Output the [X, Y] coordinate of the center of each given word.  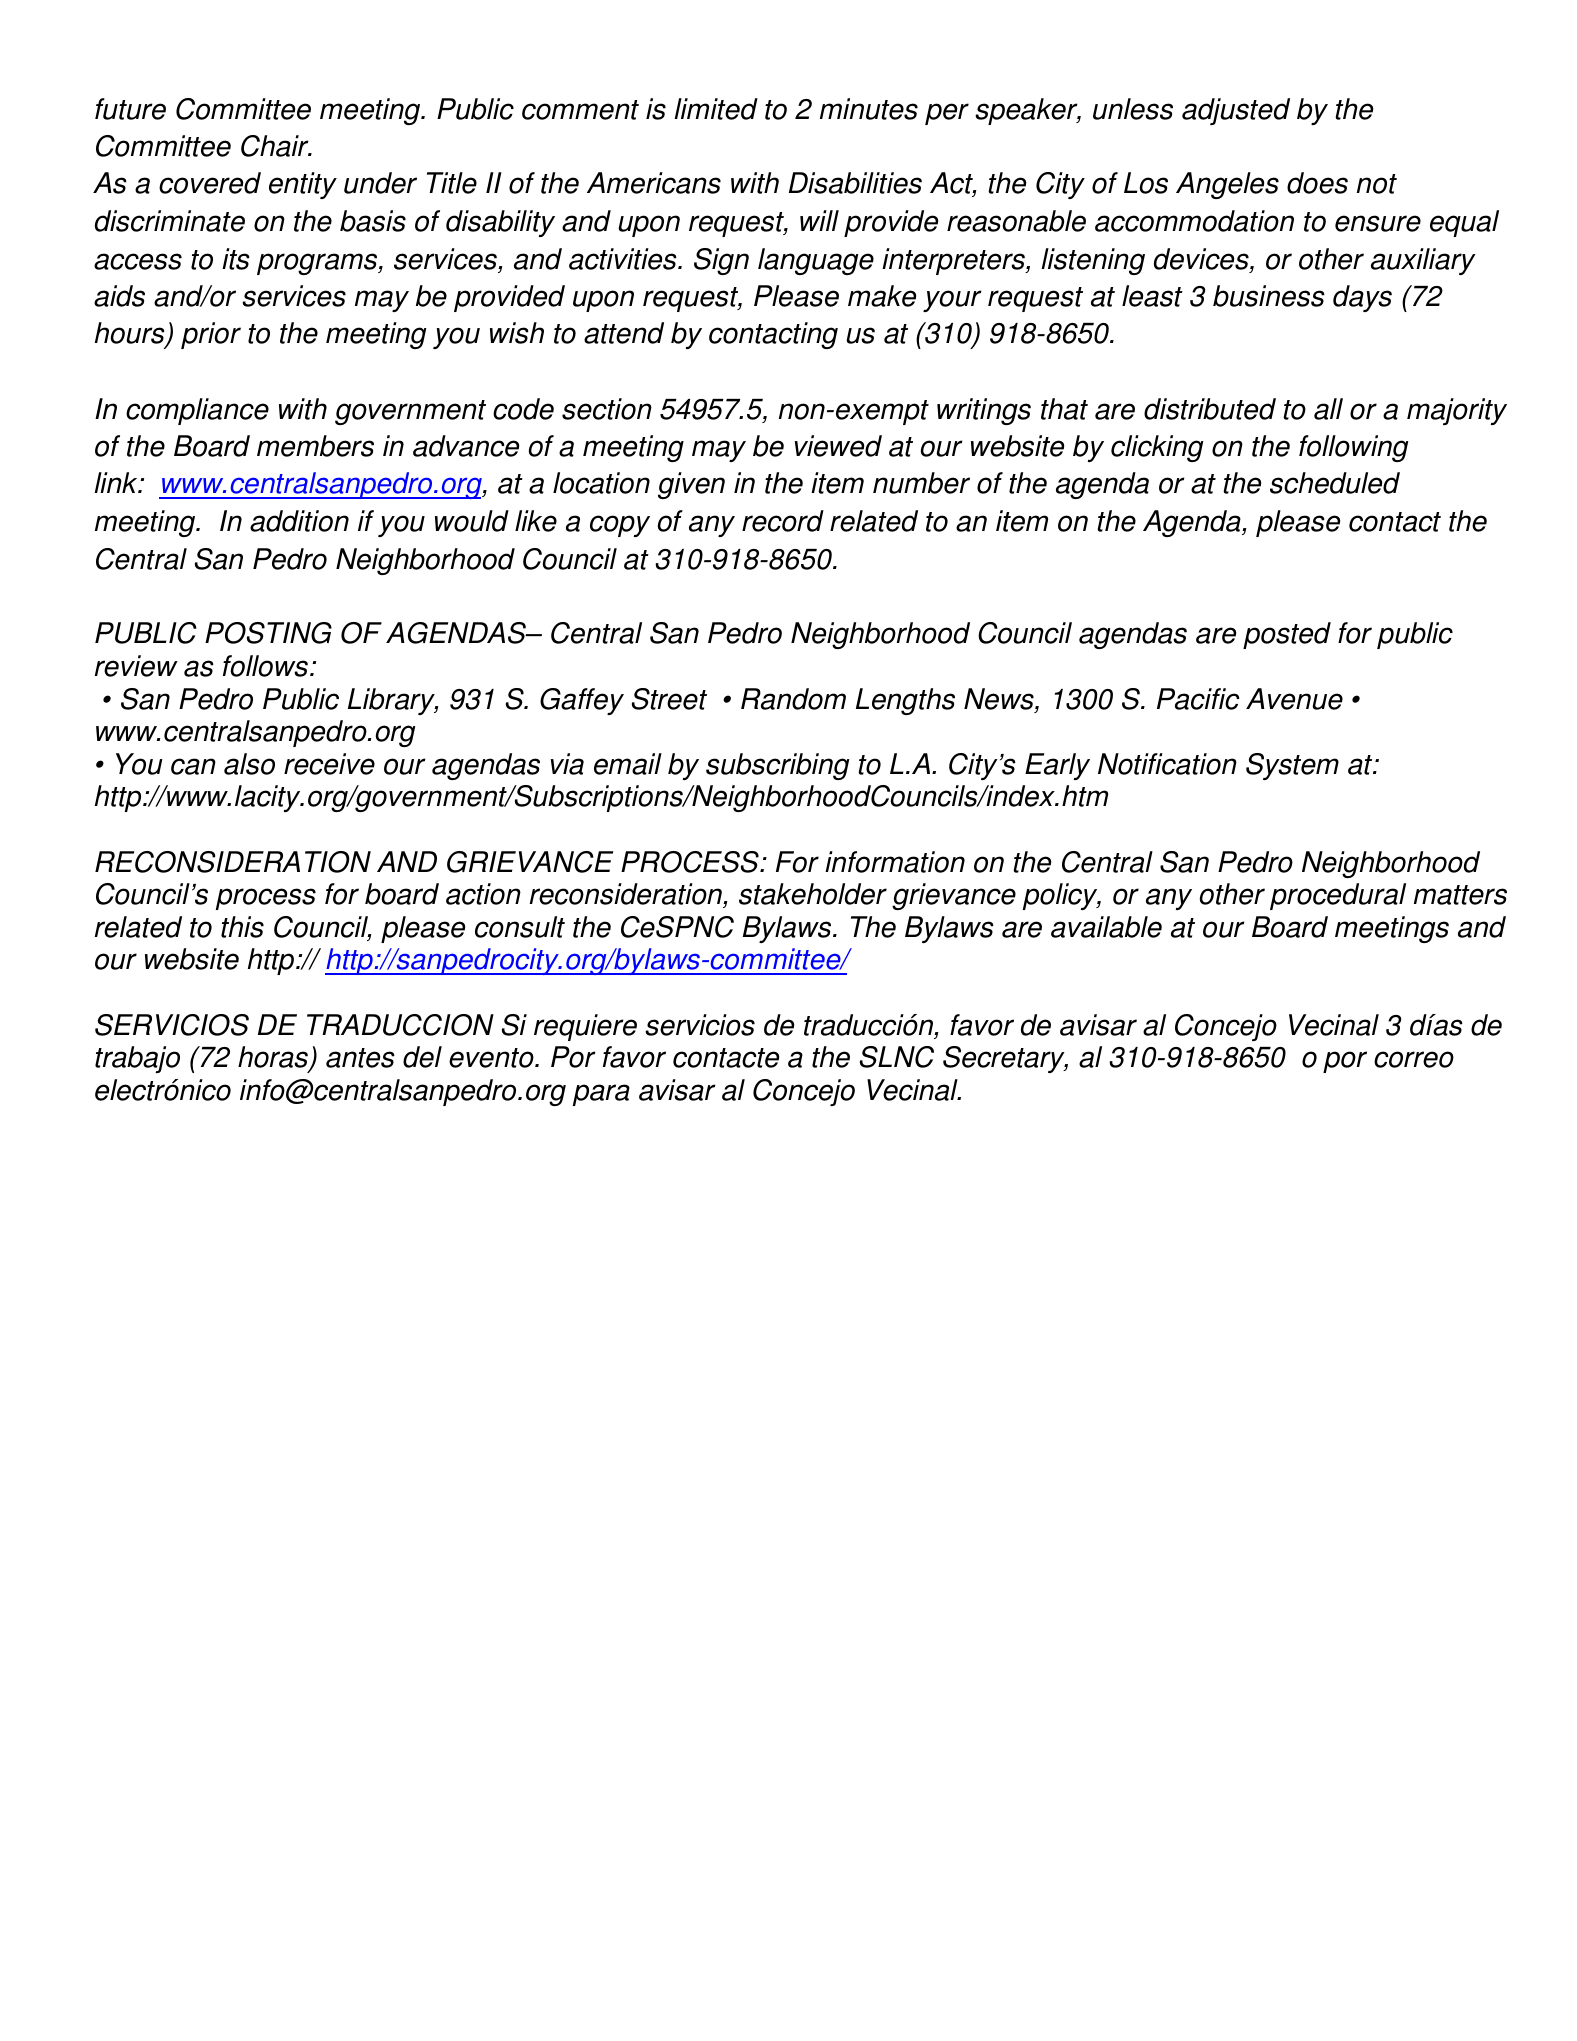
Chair [276, 146]
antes [360, 1058]
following [1354, 448]
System [1292, 766]
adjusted [1236, 111]
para [601, 1095]
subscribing [778, 766]
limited [716, 109]
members [315, 446]
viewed [838, 446]
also [249, 764]
